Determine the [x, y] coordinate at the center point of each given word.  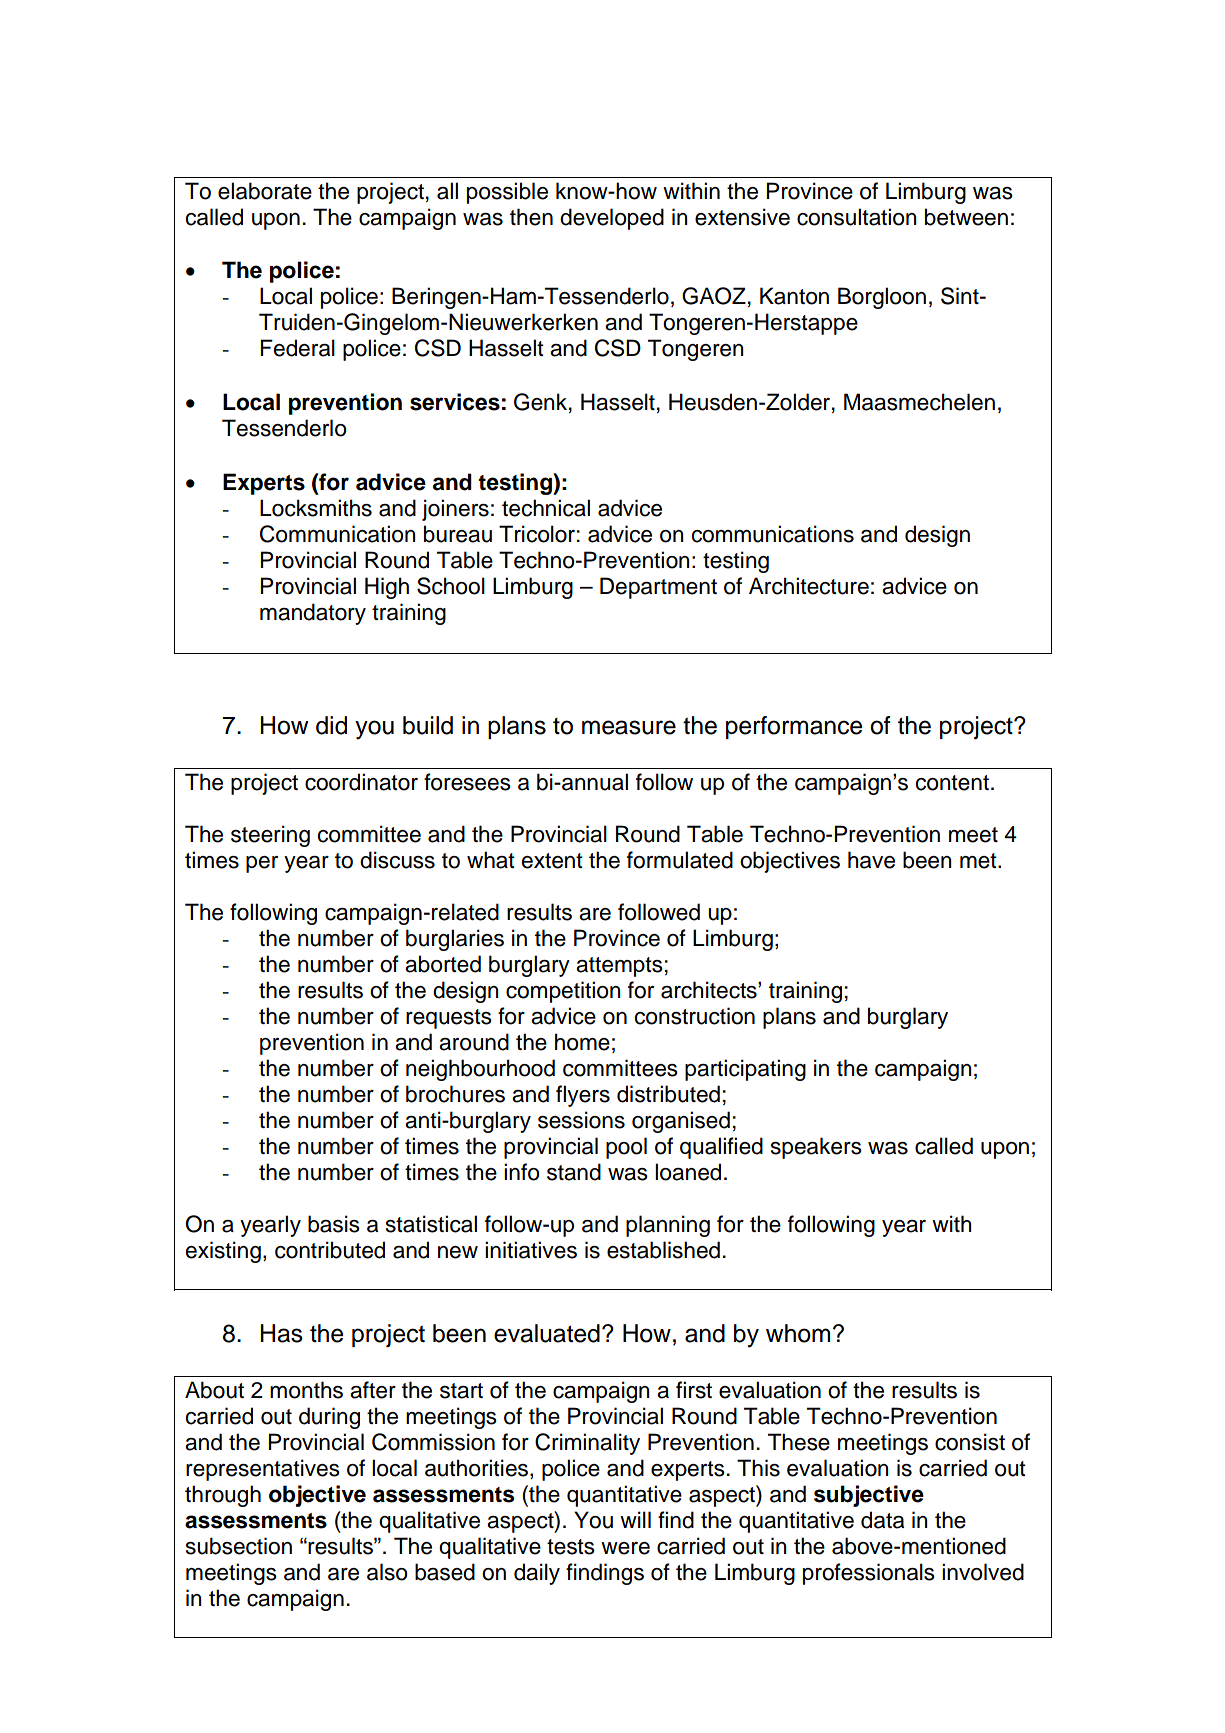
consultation [857, 217]
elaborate [265, 191]
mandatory [313, 614]
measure [629, 727]
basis [334, 1224]
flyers [583, 1096]
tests [571, 1547]
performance [794, 727]
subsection [239, 1546]
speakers [816, 1148]
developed [612, 219]
